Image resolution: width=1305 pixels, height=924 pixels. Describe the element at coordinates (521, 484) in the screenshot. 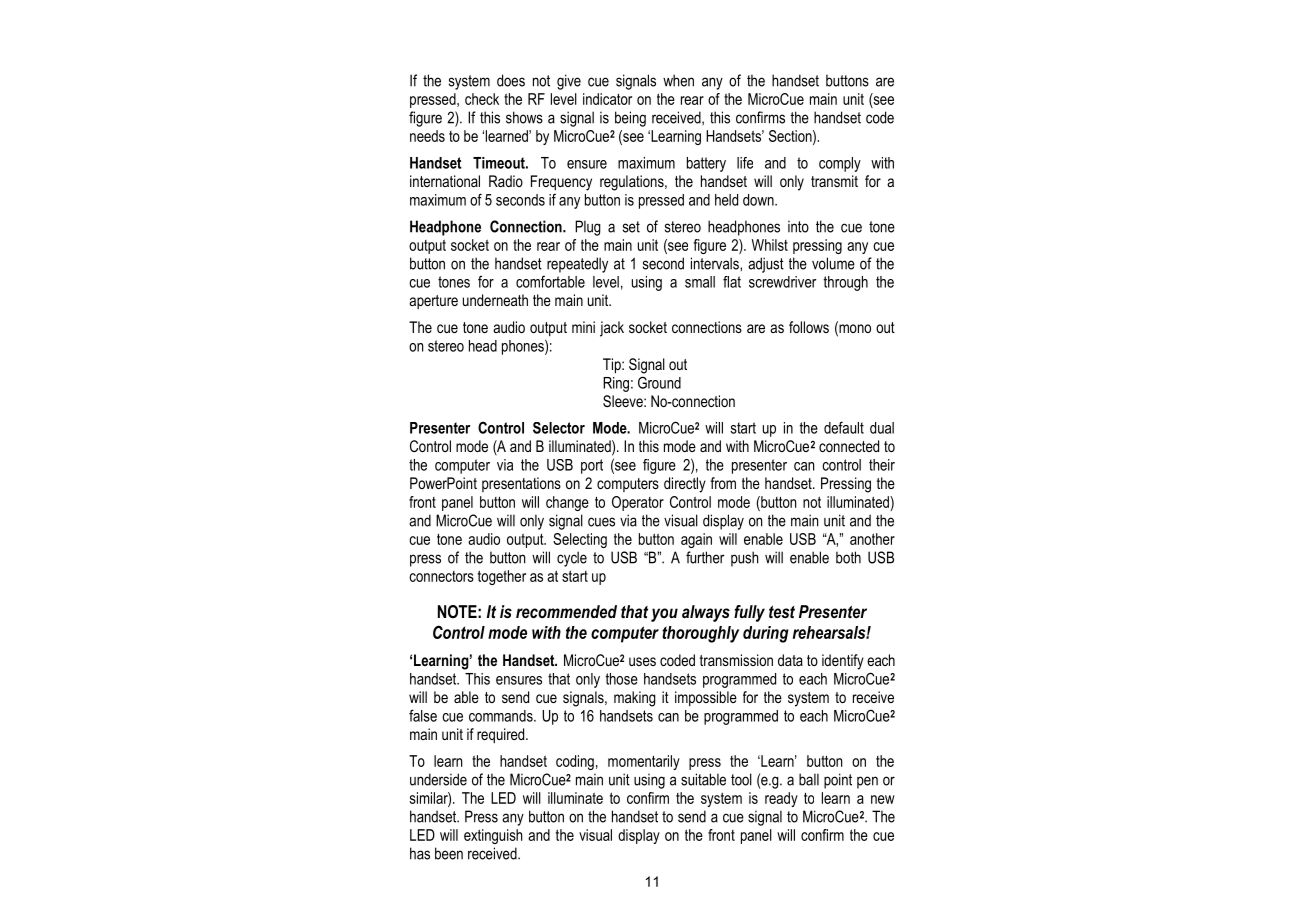

I see `presentations` at that location.
